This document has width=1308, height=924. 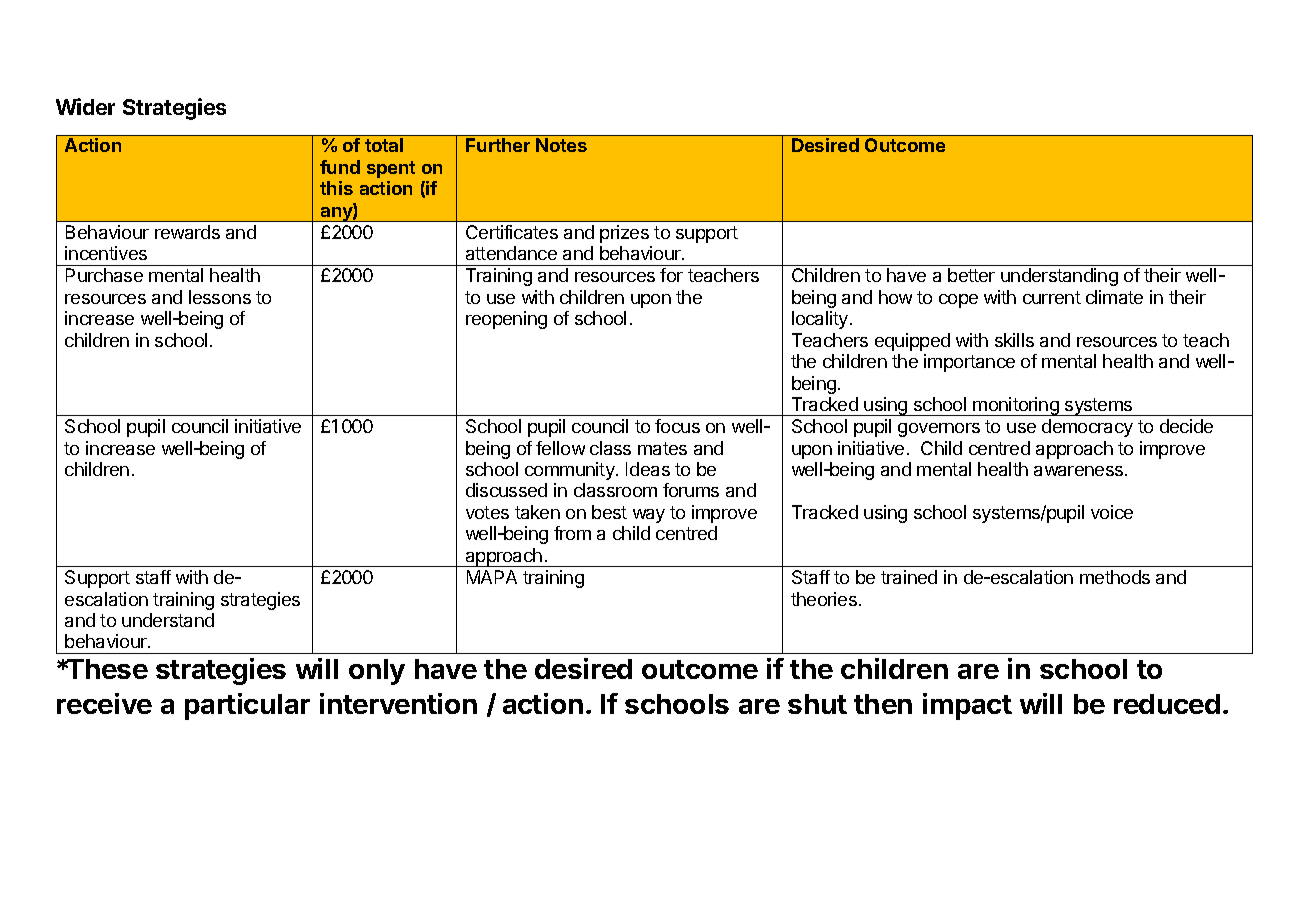 I want to click on better, so click(x=971, y=275).
